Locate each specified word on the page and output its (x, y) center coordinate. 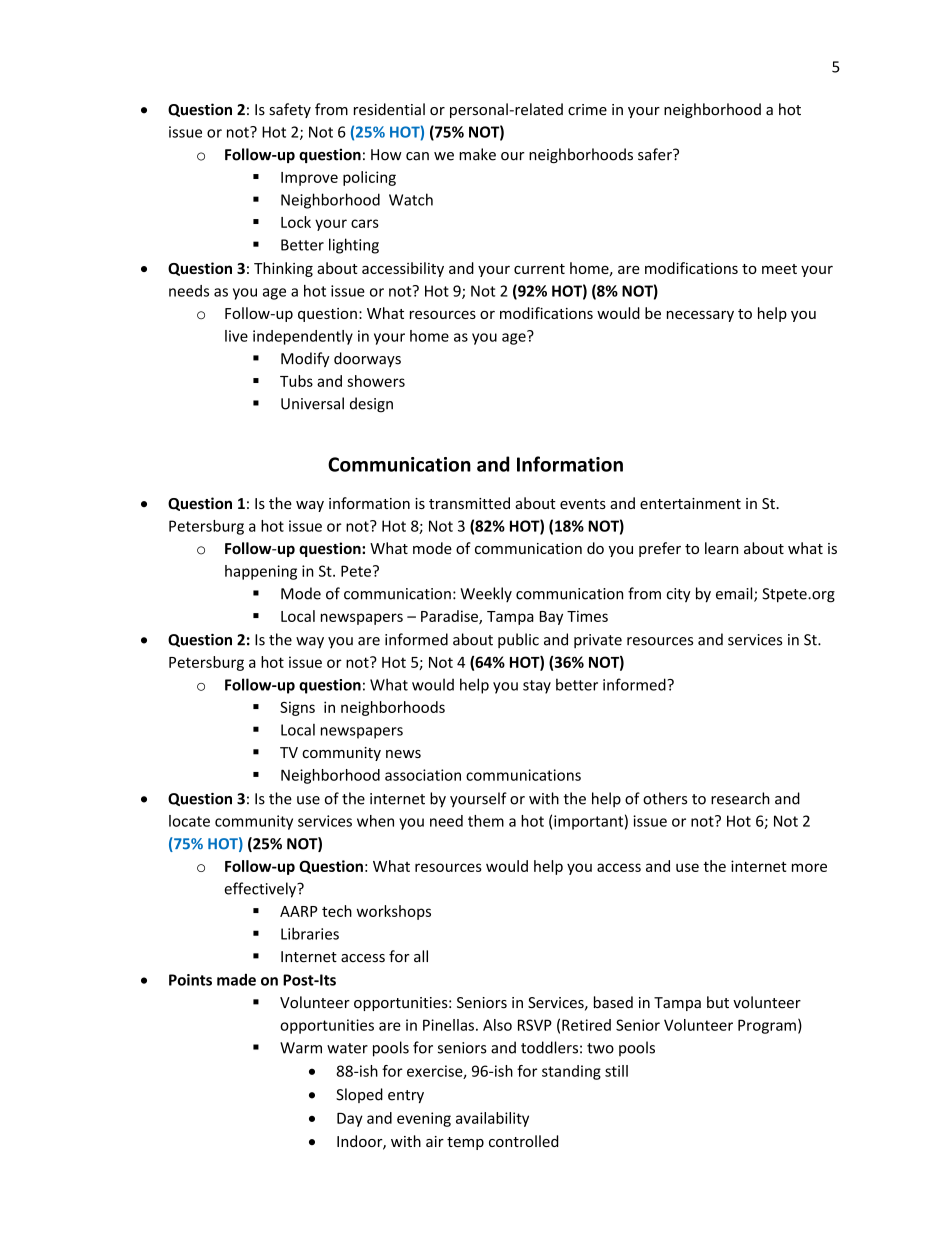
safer (656, 154)
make (477, 154)
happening (261, 572)
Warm (301, 1048)
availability (492, 1119)
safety (290, 110)
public (518, 640)
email (735, 594)
